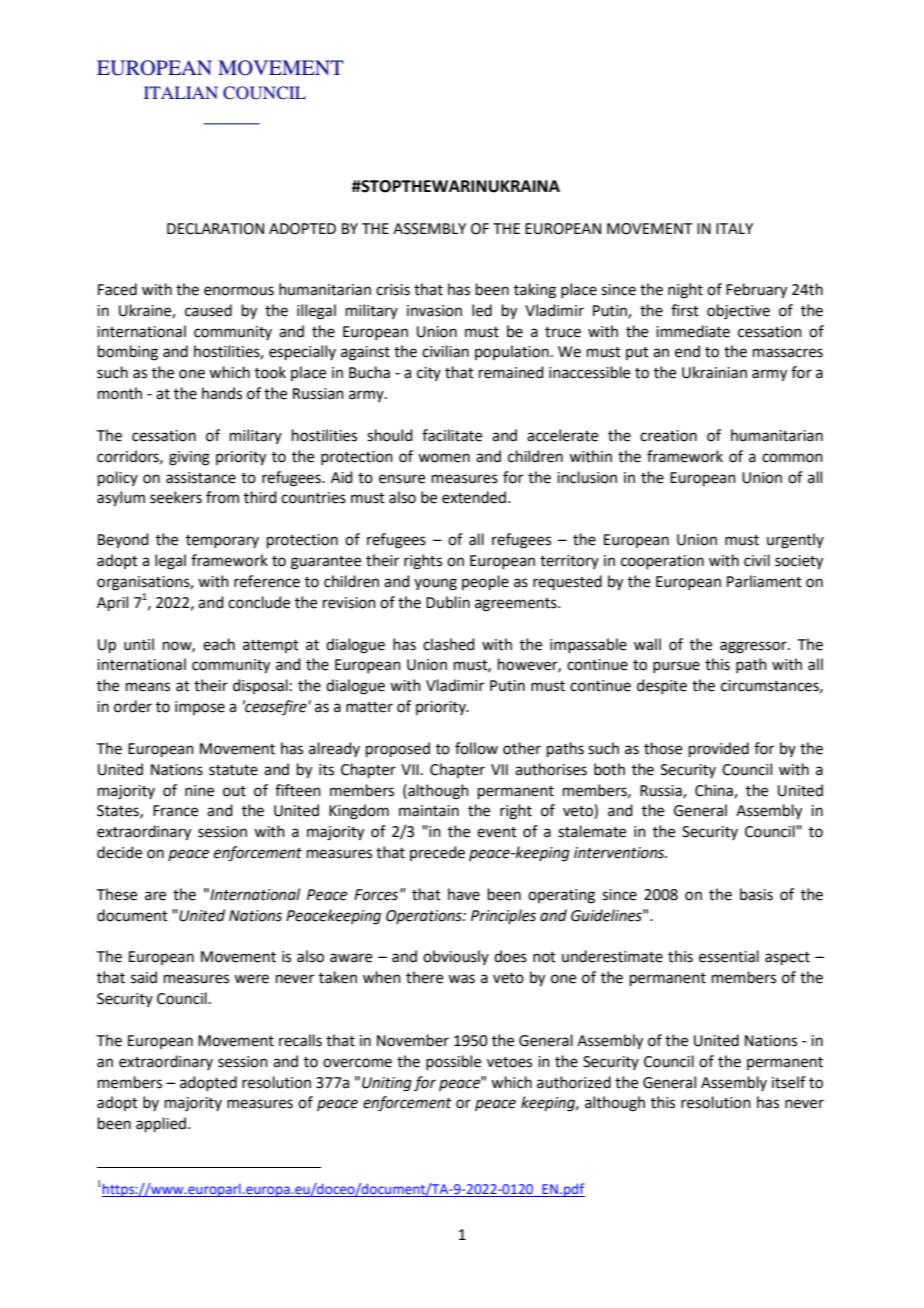 This page has width=924, height=1308. What do you see at coordinates (789, 1082) in the page?
I see `itself` at bounding box center [789, 1082].
